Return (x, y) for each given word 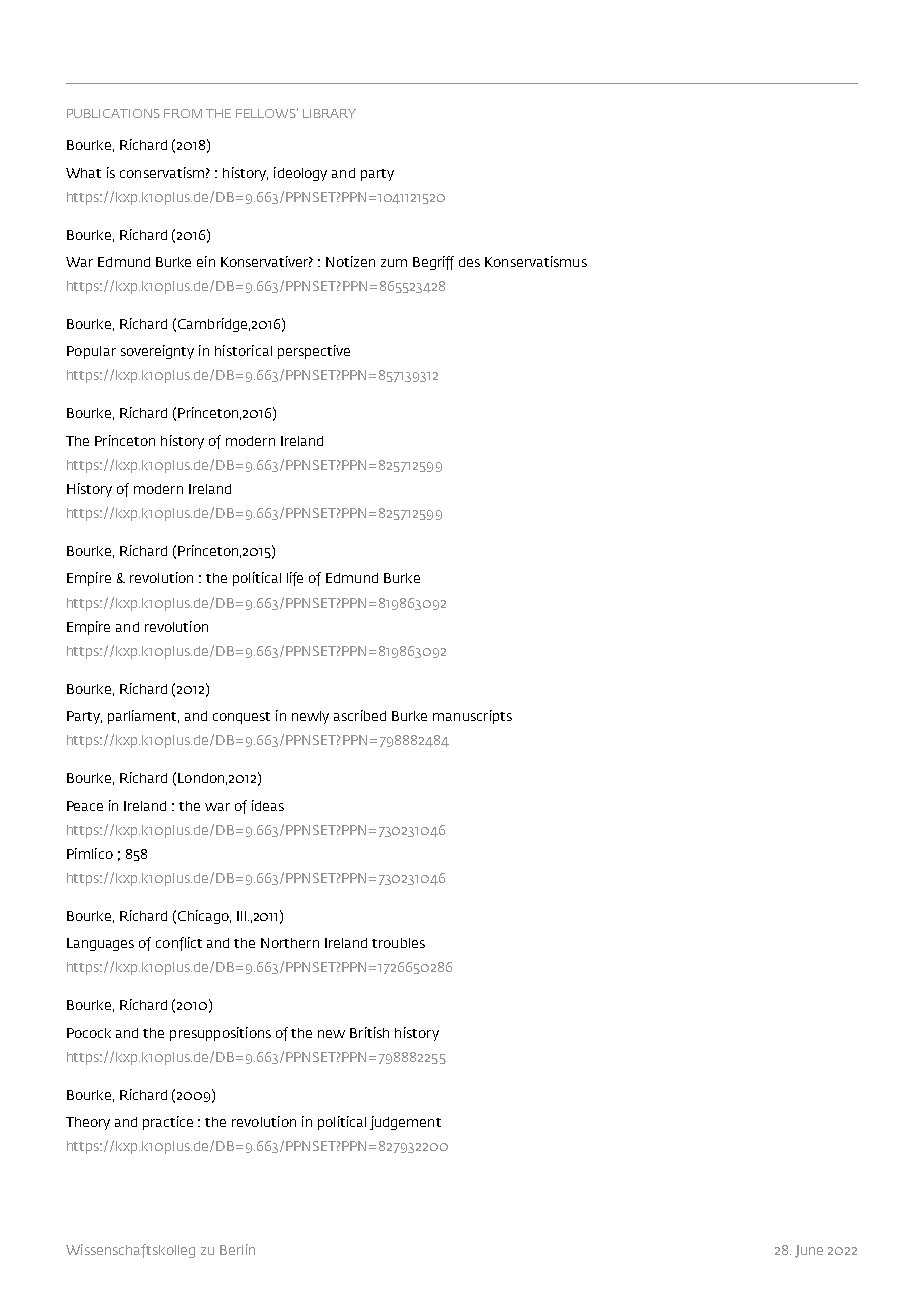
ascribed (360, 715)
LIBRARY (329, 113)
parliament (143, 717)
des (469, 262)
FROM (183, 113)
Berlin (237, 1249)
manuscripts (472, 717)
